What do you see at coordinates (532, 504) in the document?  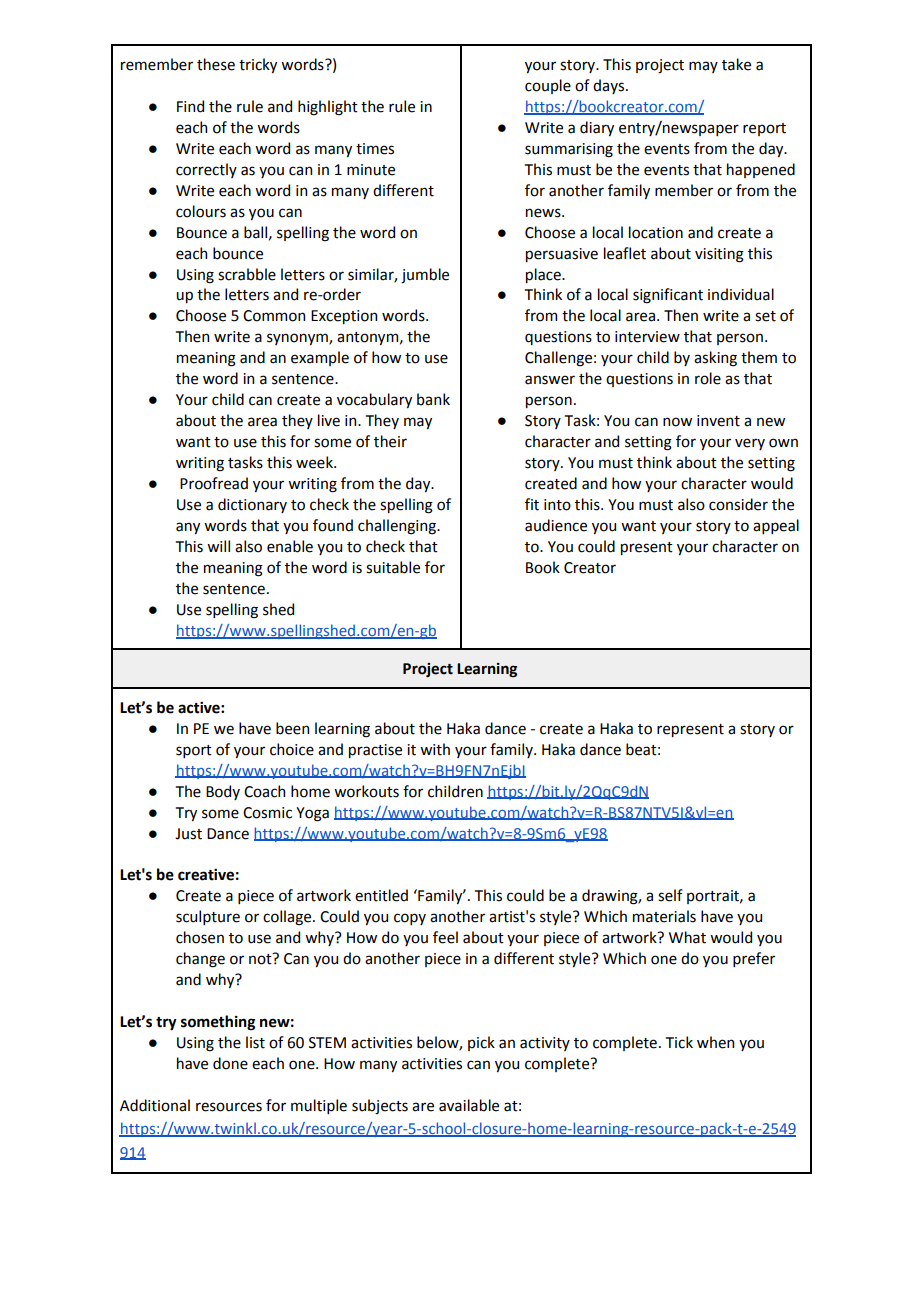 I see `fit` at bounding box center [532, 504].
